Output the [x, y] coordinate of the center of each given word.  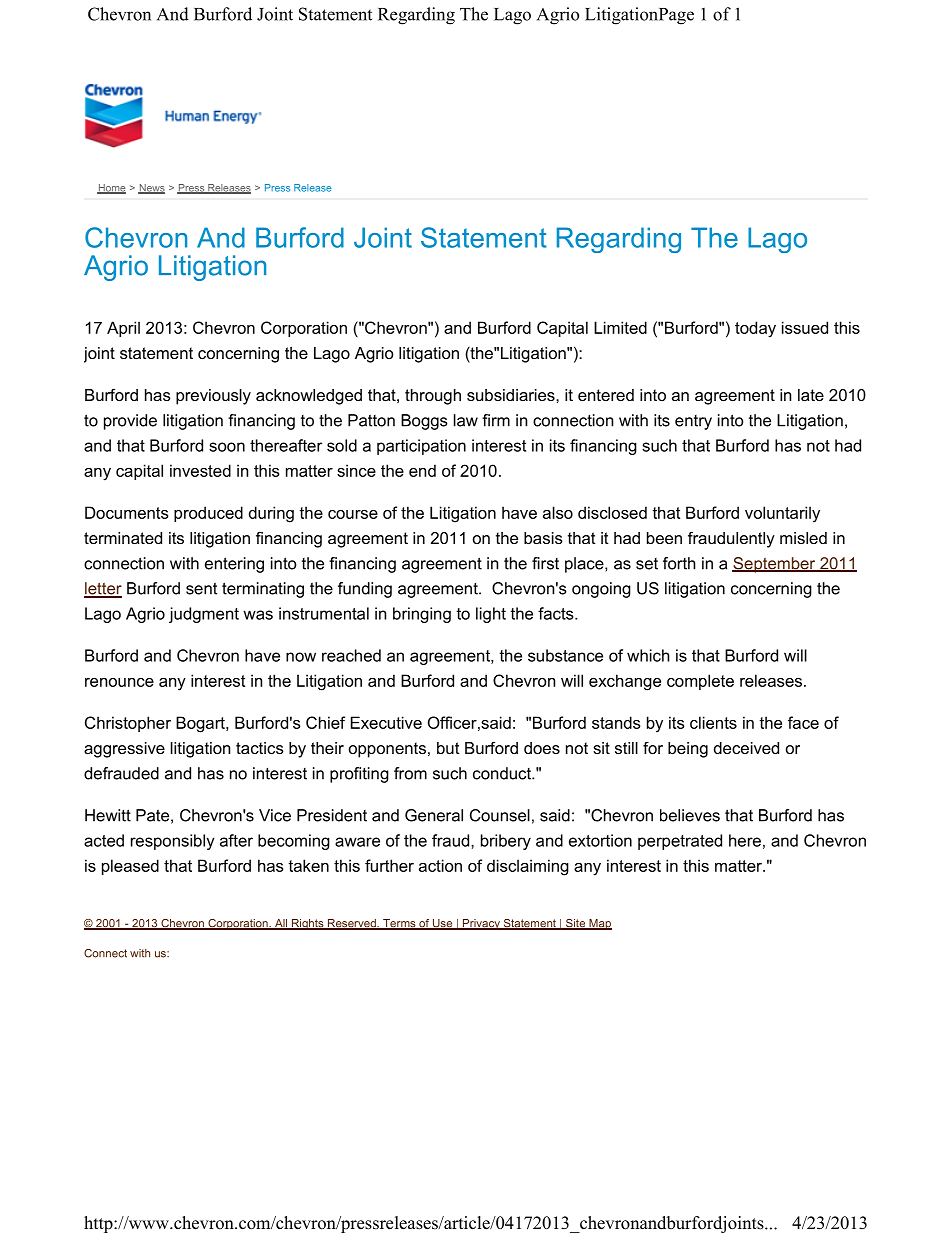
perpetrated [680, 842]
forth [679, 563]
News [151, 189]
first [545, 563]
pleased [130, 867]
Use [443, 924]
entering [234, 565]
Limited [620, 327]
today [755, 329]
